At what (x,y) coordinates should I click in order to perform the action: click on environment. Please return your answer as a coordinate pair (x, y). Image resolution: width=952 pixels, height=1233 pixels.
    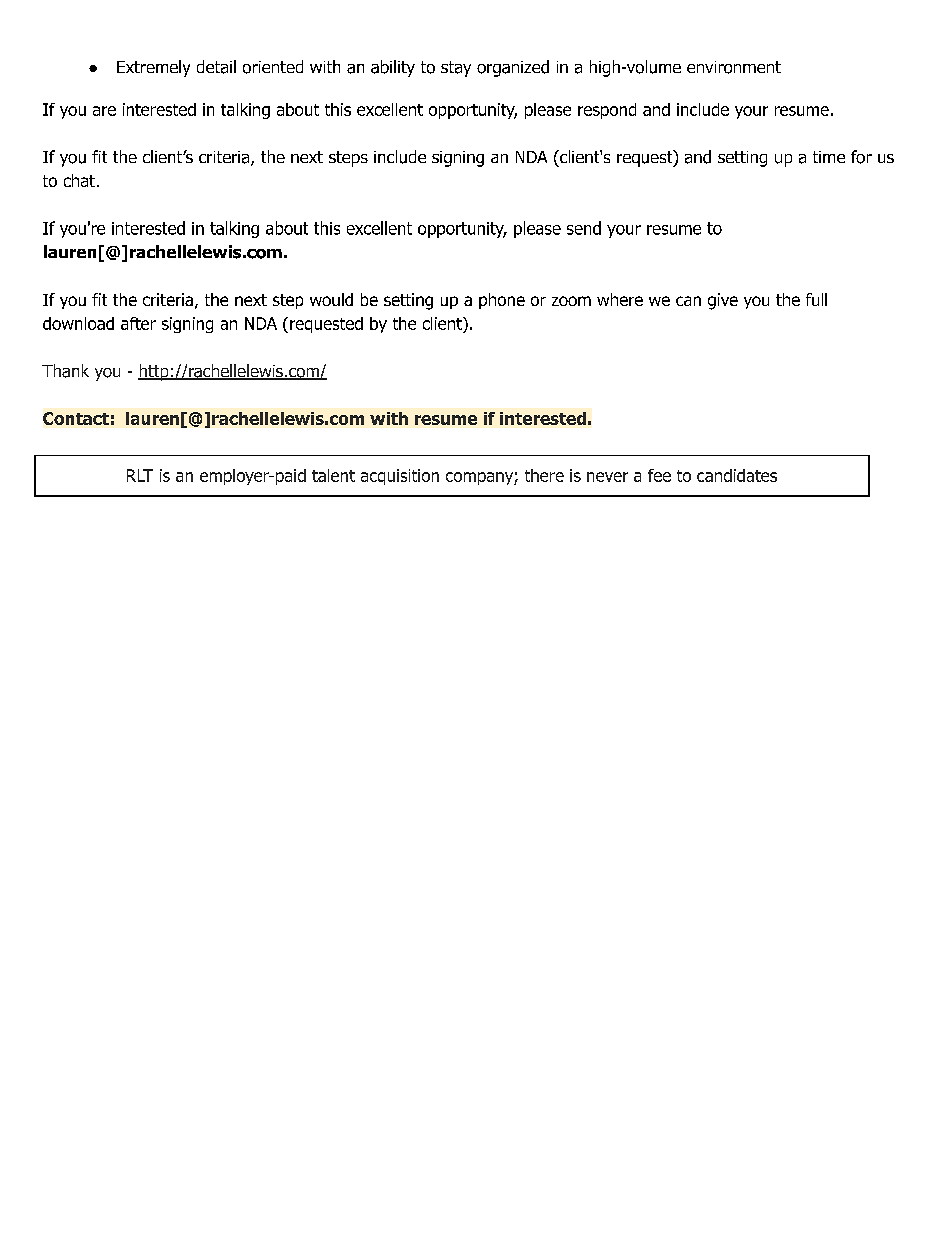
    Looking at the image, I should click on (734, 67).
